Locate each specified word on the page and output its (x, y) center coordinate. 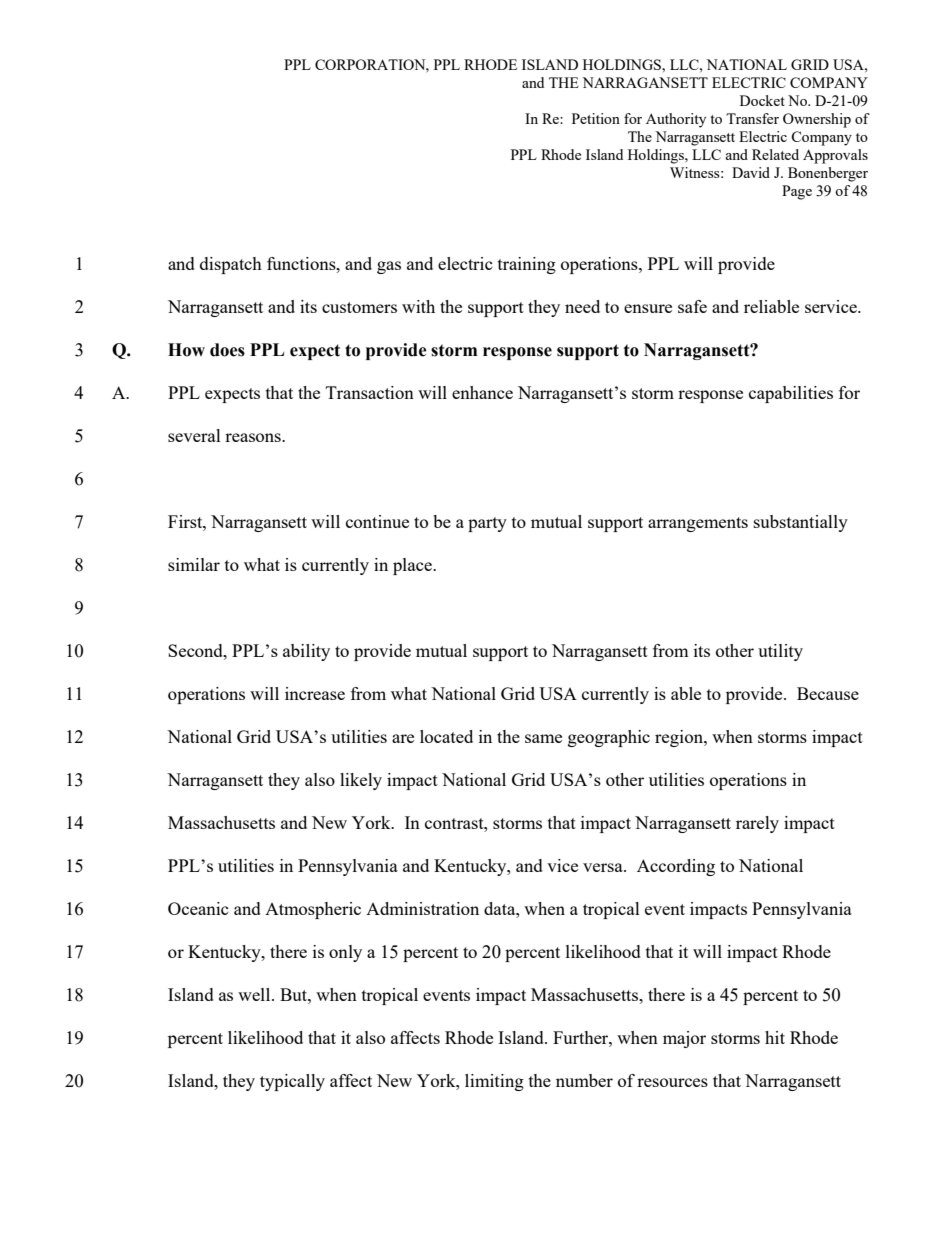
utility (780, 652)
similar (194, 564)
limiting (494, 1082)
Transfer (752, 118)
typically (292, 1082)
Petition (596, 118)
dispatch (231, 265)
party (487, 524)
